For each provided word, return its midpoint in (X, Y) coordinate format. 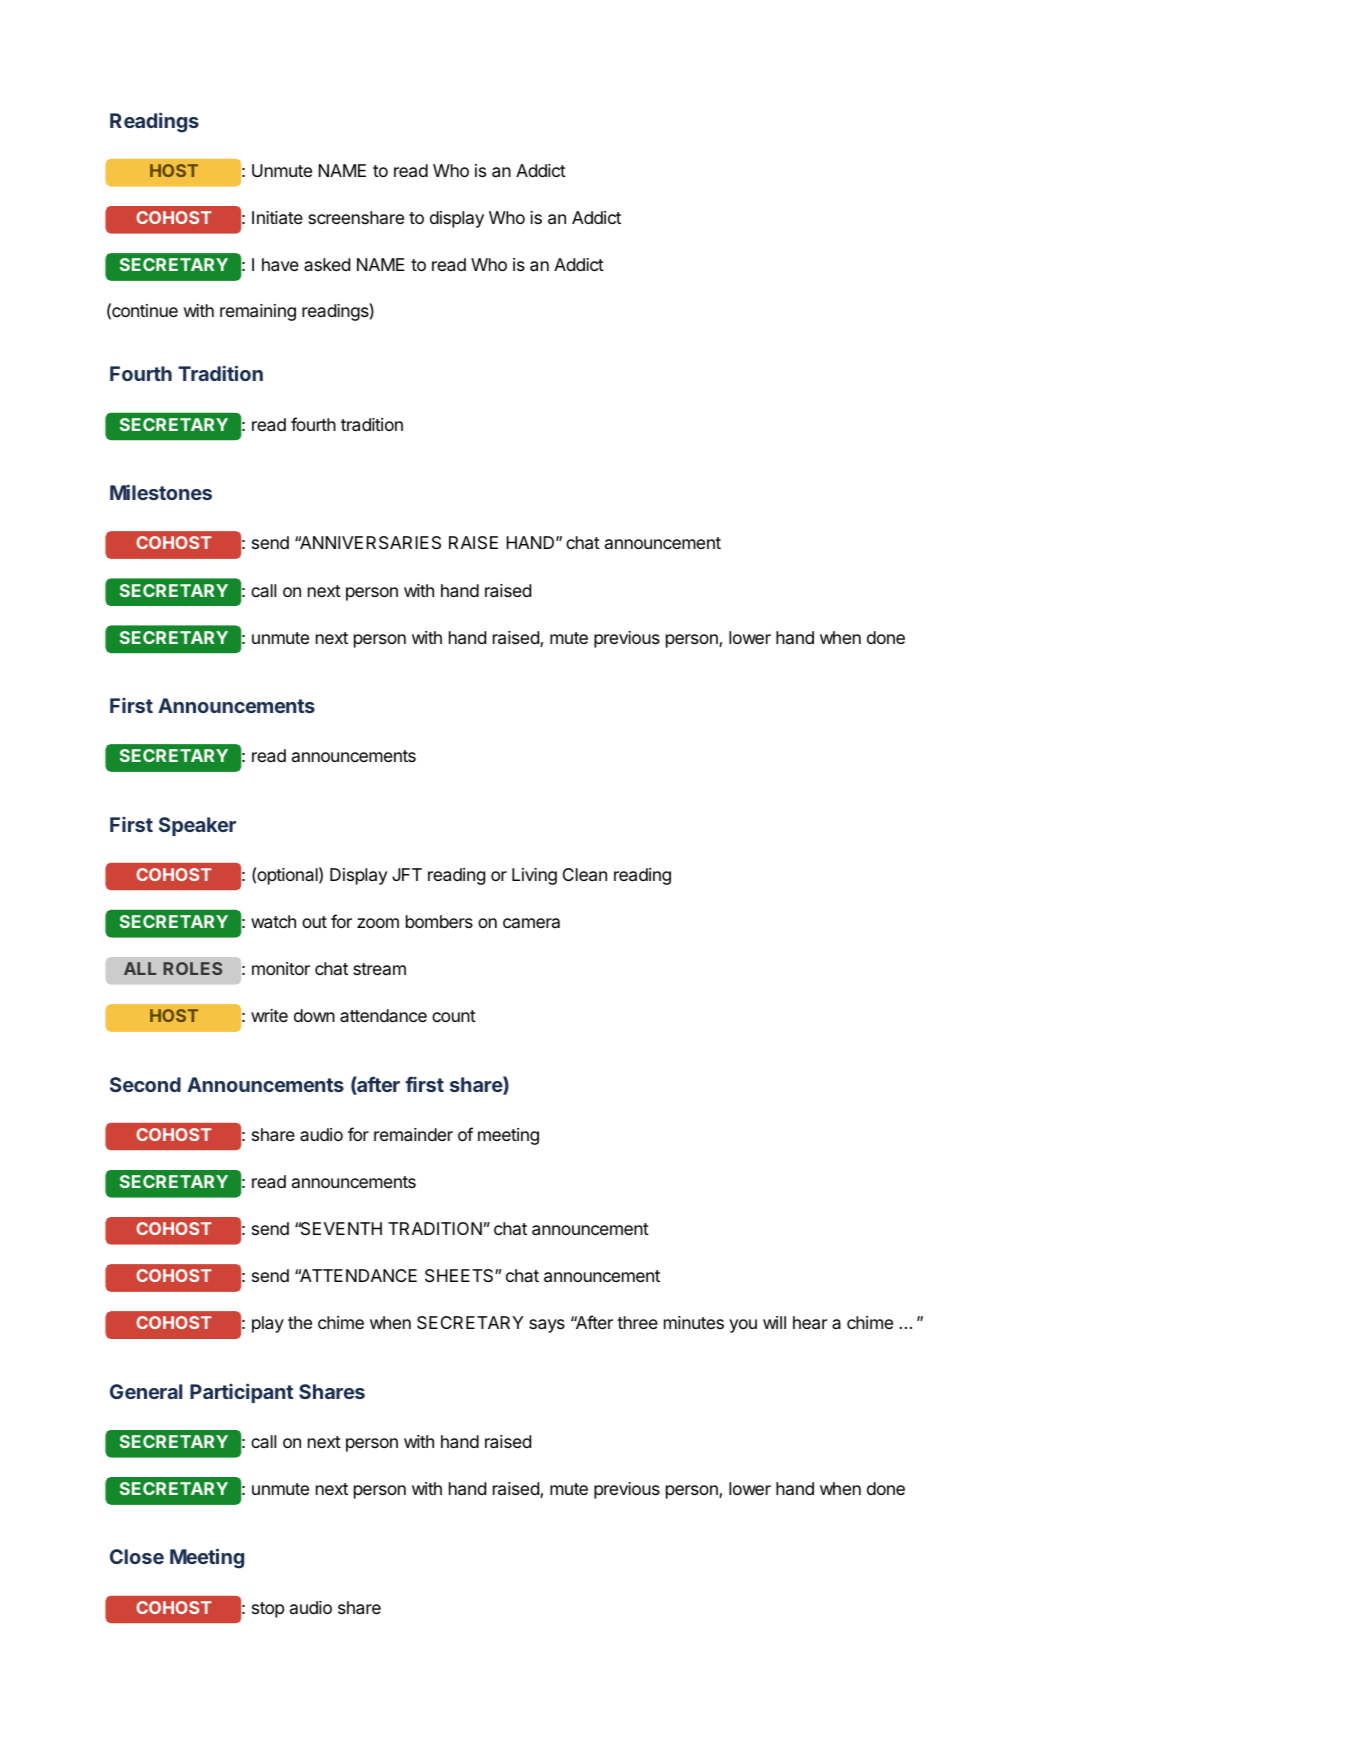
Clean (585, 875)
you (743, 1326)
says (547, 1326)
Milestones (161, 492)
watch (273, 922)
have (280, 265)
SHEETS (460, 1276)
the (300, 1322)
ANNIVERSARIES (369, 543)
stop (268, 1610)
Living (534, 876)
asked (327, 264)
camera (531, 923)
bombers (439, 921)
